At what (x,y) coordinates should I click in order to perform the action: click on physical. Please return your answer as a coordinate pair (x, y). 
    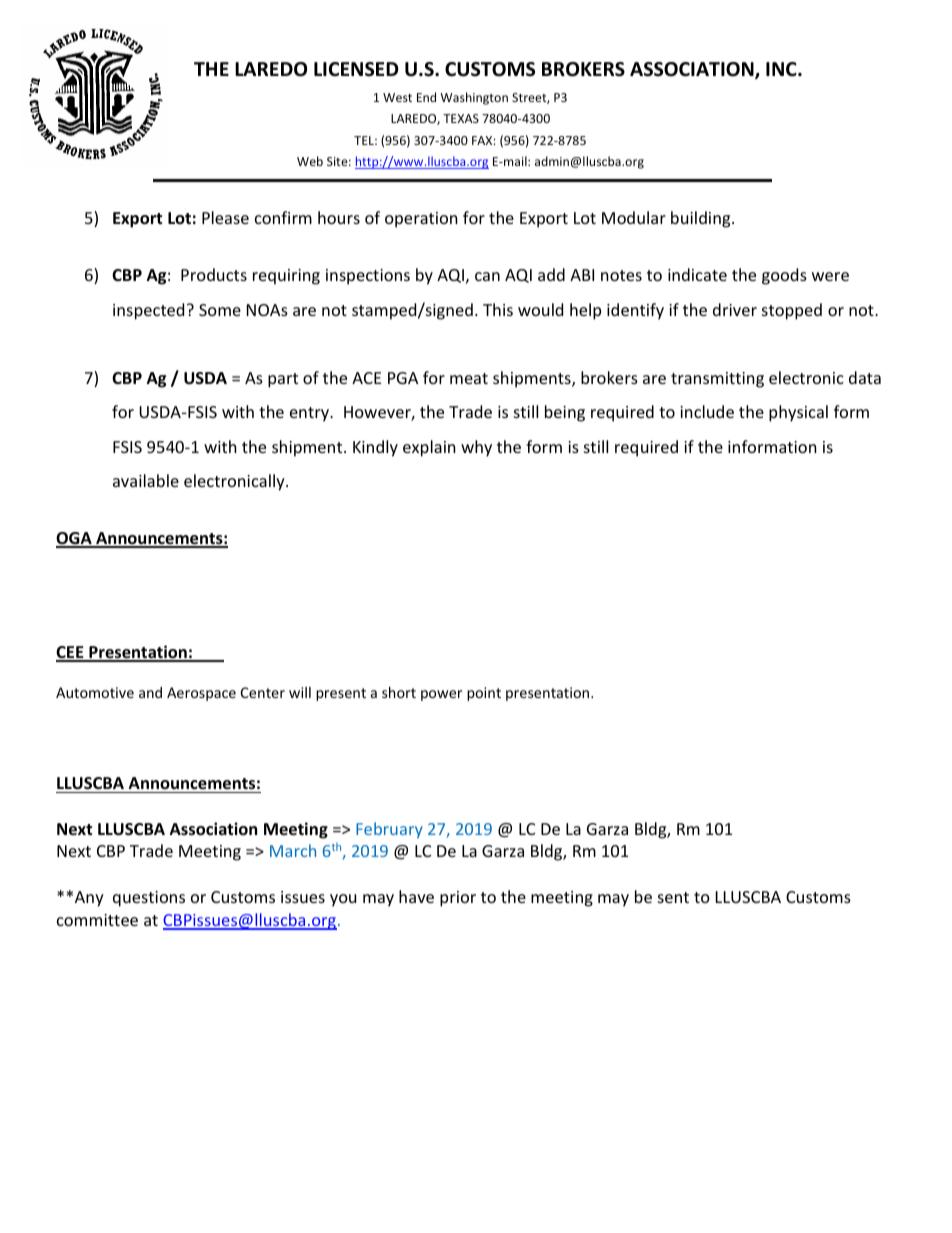
    Looking at the image, I should click on (798, 413).
